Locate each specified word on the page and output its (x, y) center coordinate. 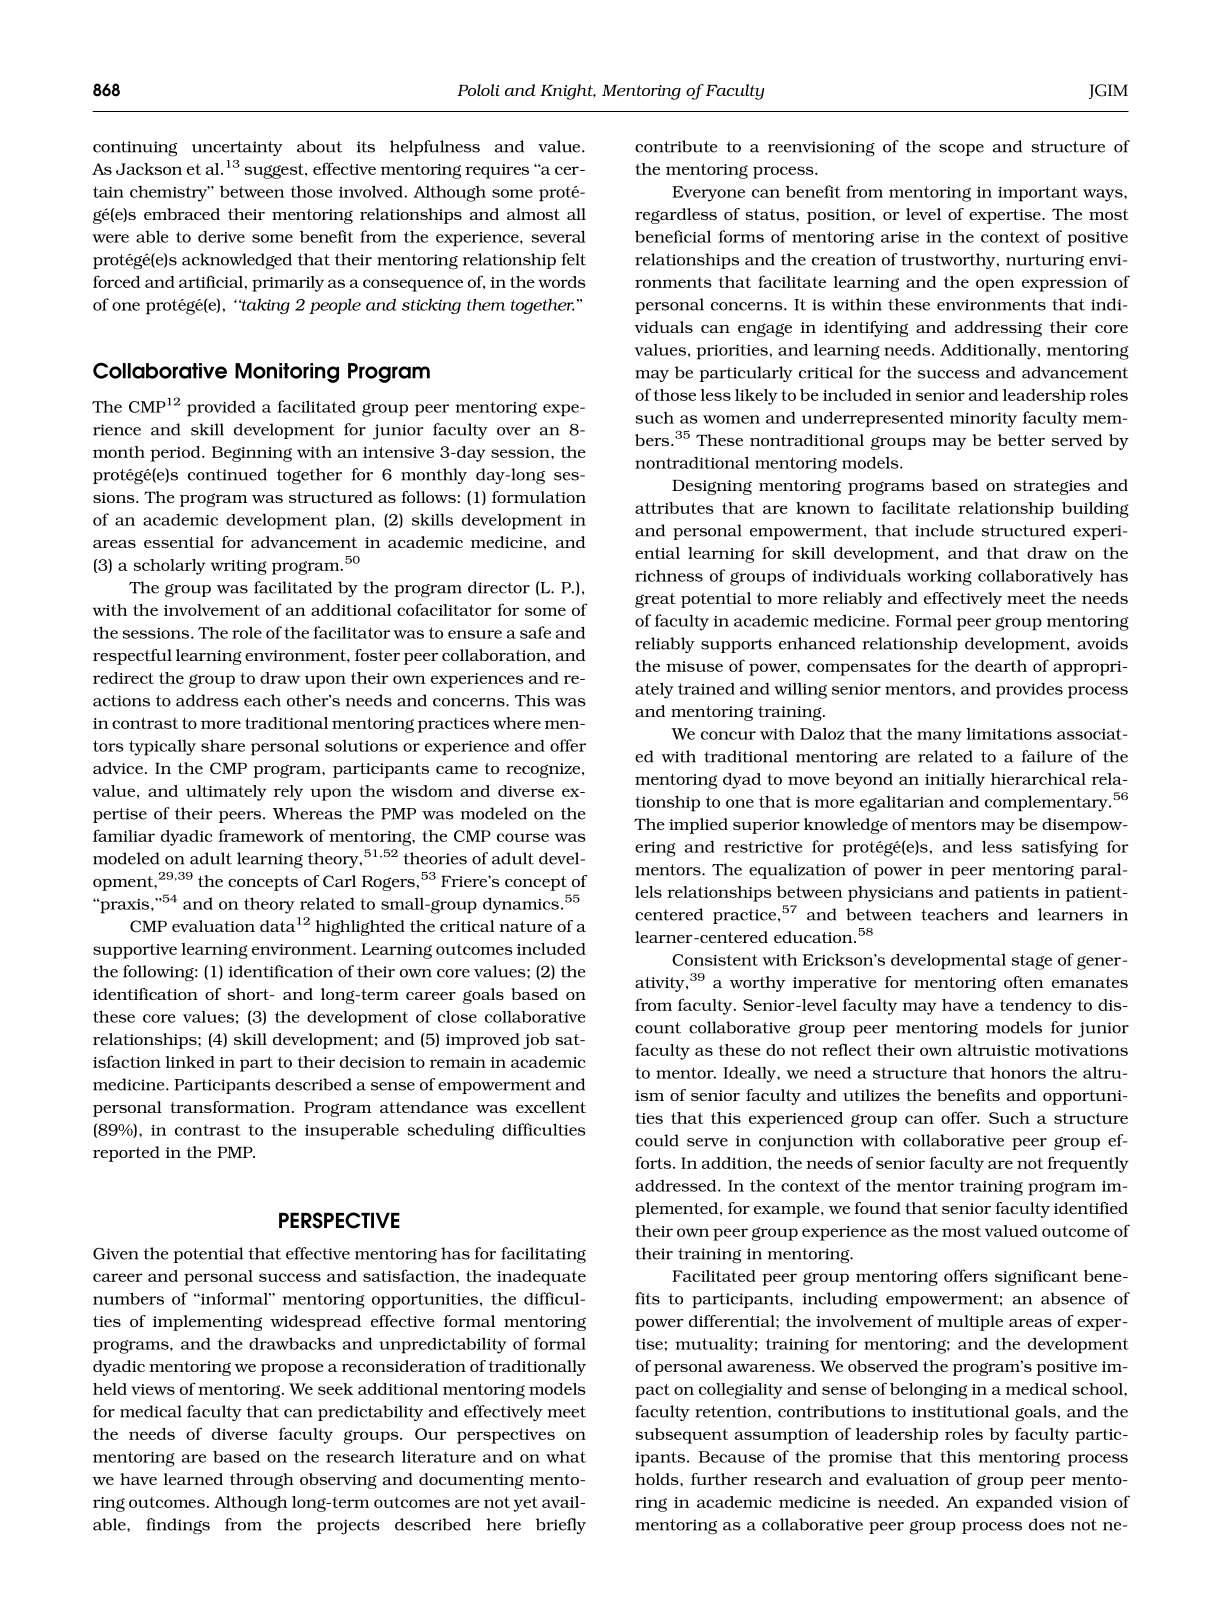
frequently (1087, 1164)
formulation (539, 497)
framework (261, 835)
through (262, 1481)
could (657, 1140)
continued (227, 474)
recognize (544, 770)
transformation (231, 1107)
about (319, 146)
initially (955, 781)
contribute (676, 146)
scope (961, 150)
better (1021, 440)
